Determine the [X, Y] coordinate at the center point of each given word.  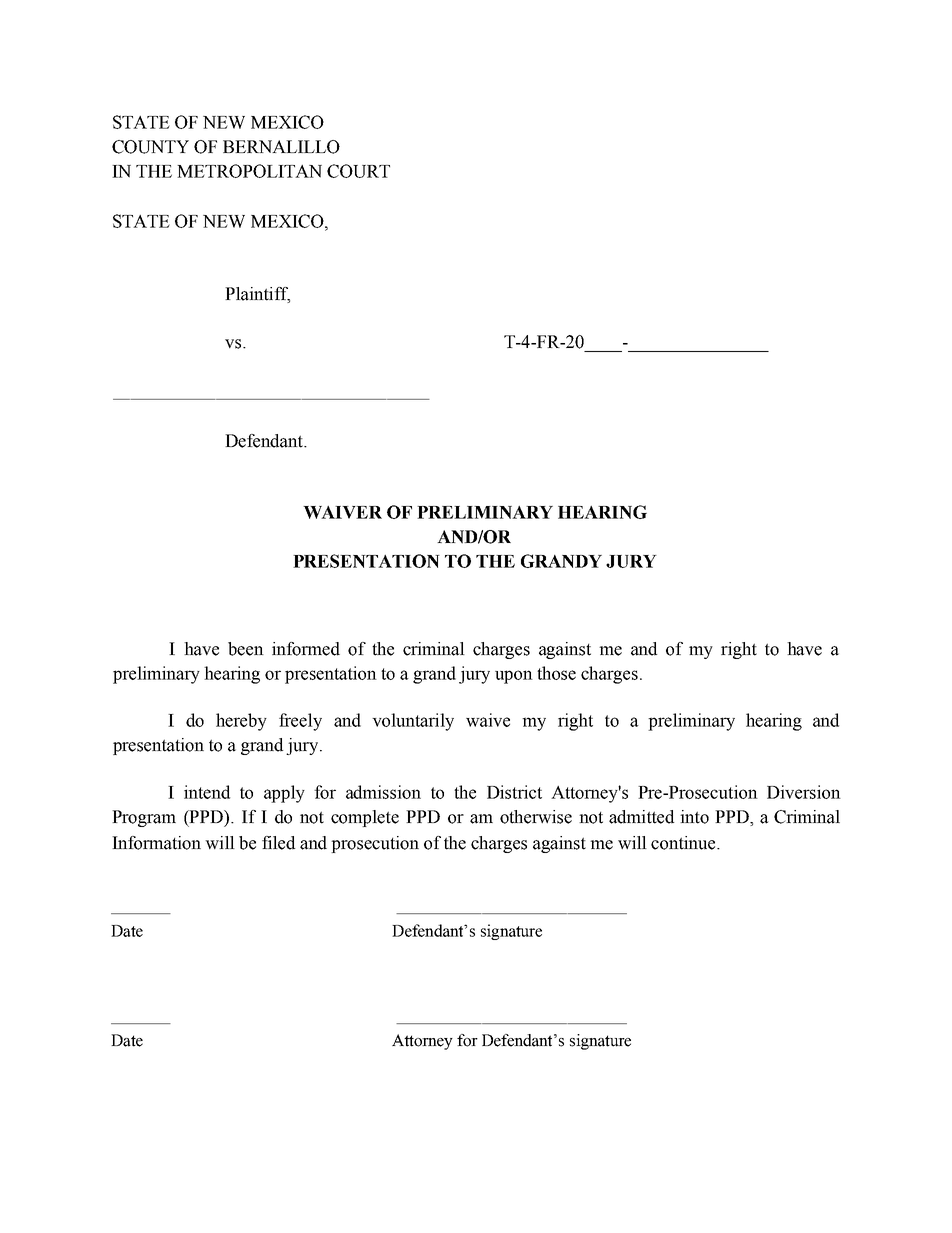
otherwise [536, 817]
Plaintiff [257, 295]
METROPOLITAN [249, 171]
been [246, 649]
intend [207, 792]
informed [306, 649]
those [556, 673]
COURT [358, 171]
